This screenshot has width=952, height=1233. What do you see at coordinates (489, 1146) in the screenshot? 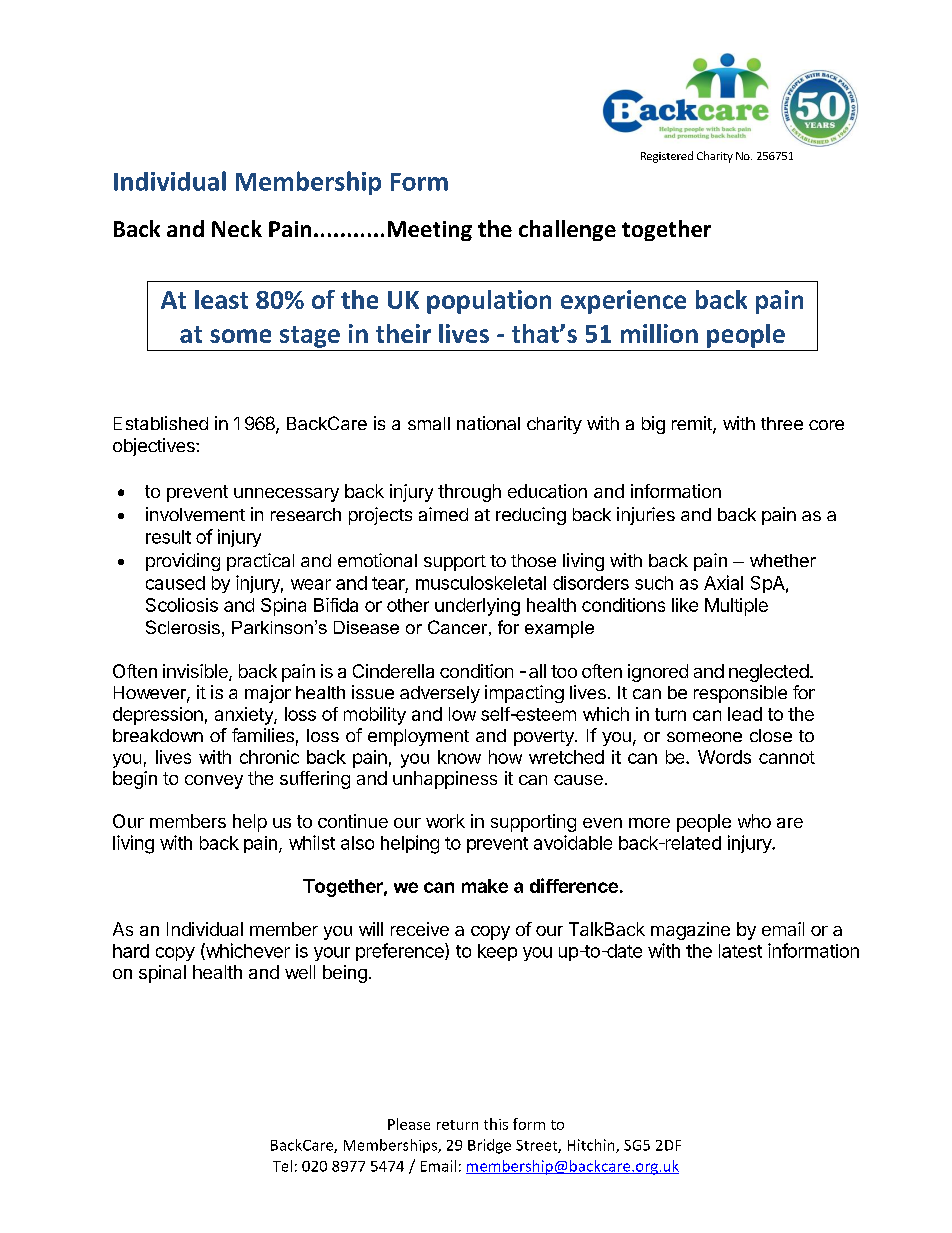
I see `Bridge` at bounding box center [489, 1146].
